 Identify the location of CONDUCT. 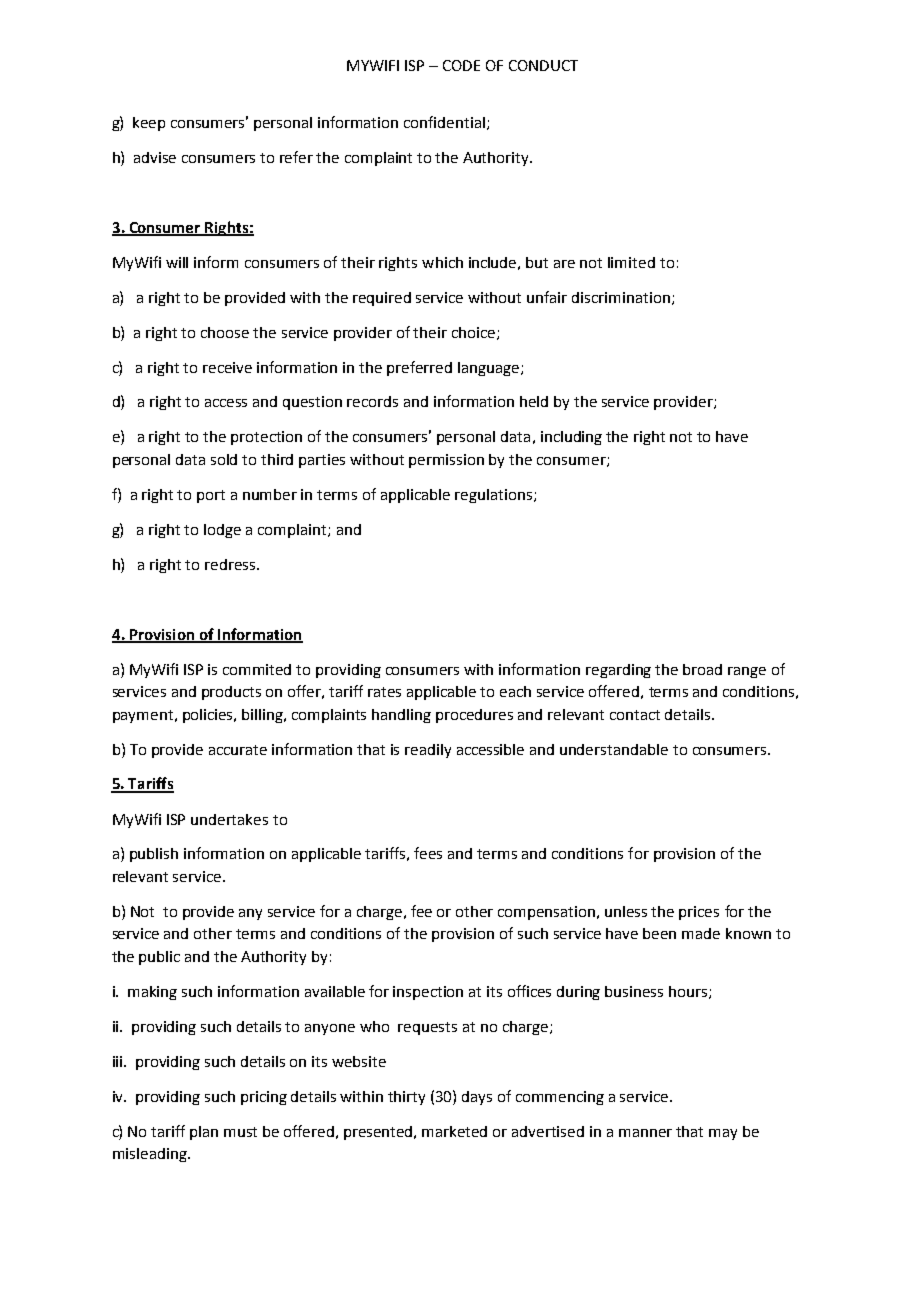
(543, 65).
